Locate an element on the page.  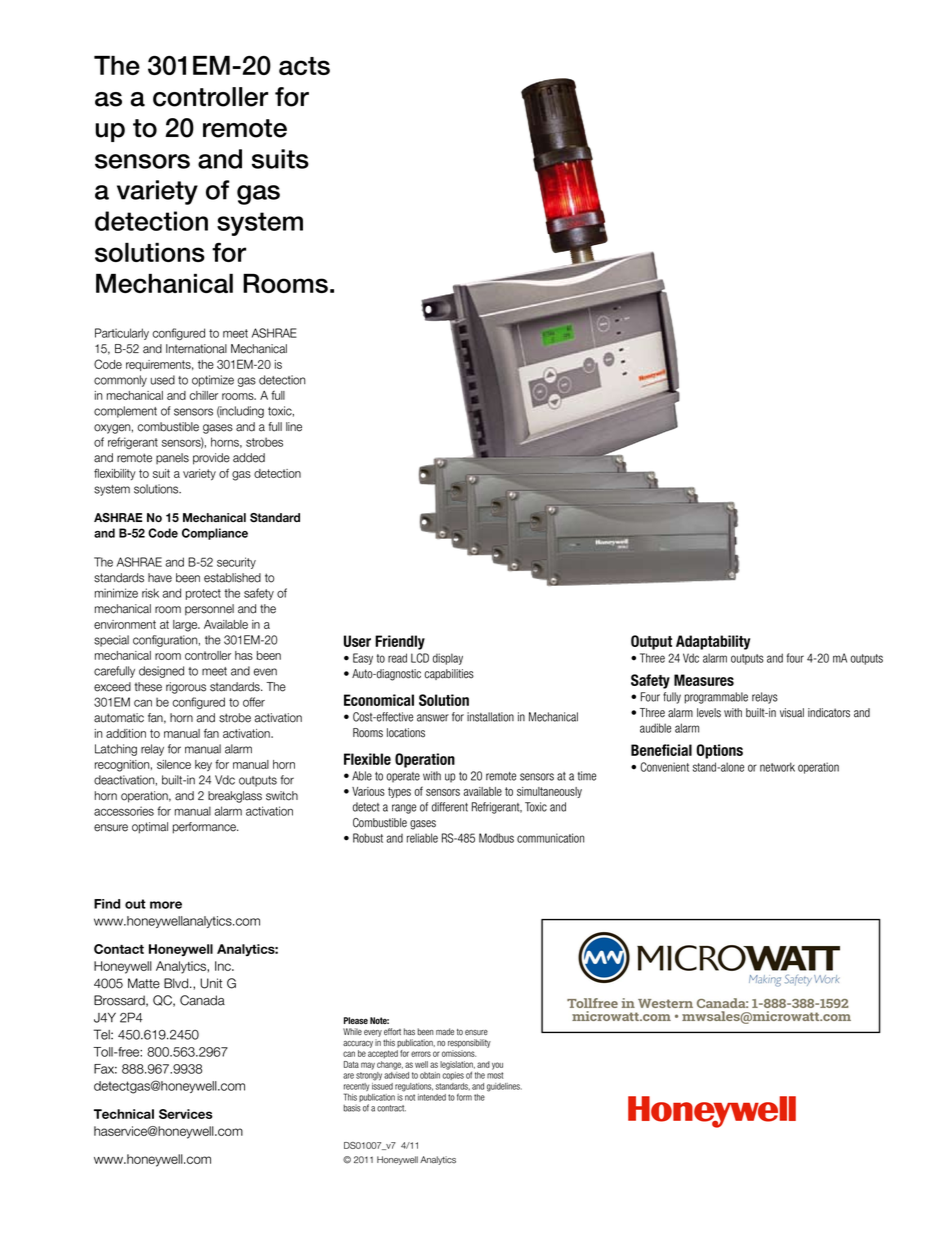
Measures is located at coordinates (704, 680).
